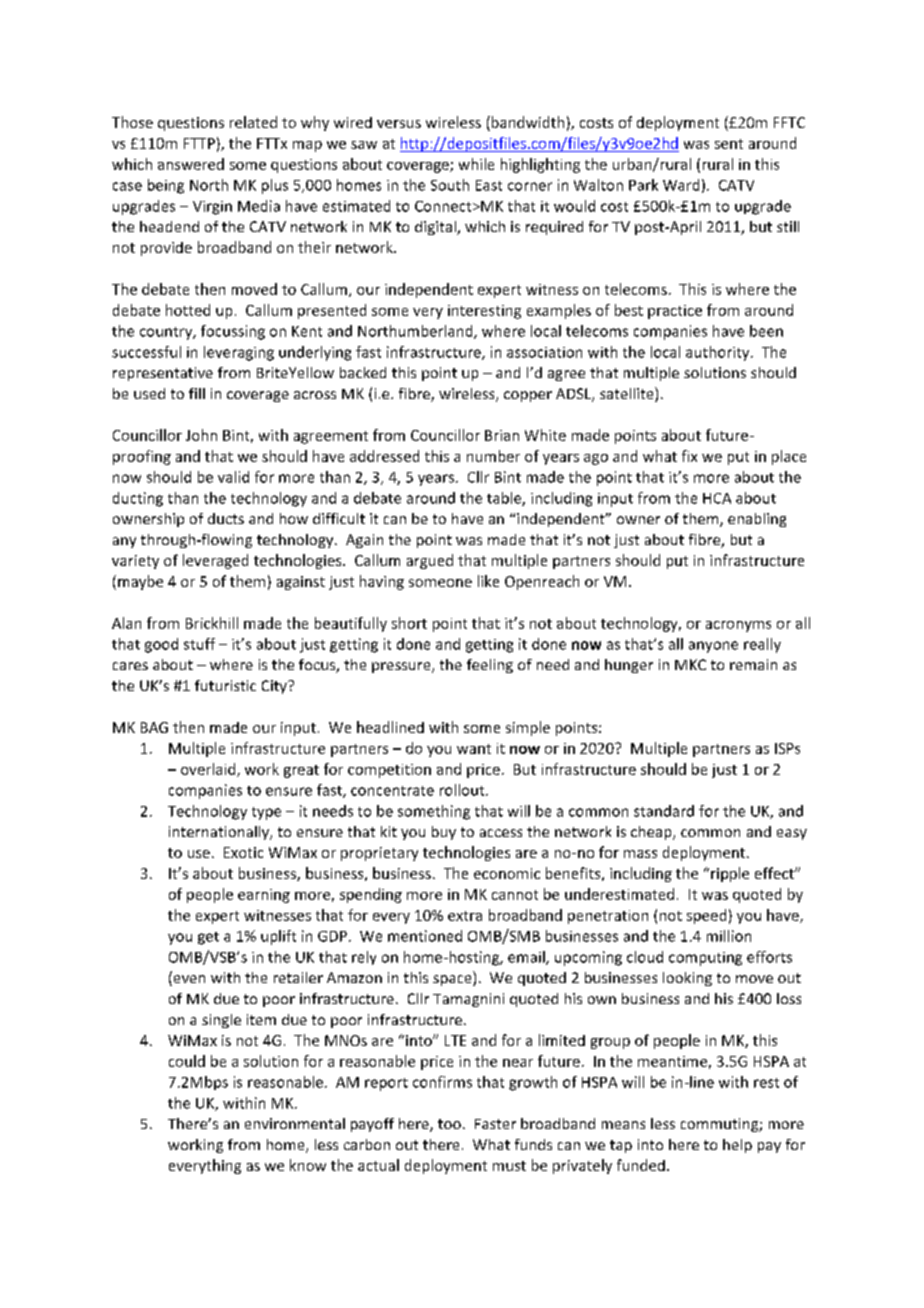 The image size is (924, 1308). What do you see at coordinates (463, 790) in the page?
I see `rollout` at bounding box center [463, 790].
